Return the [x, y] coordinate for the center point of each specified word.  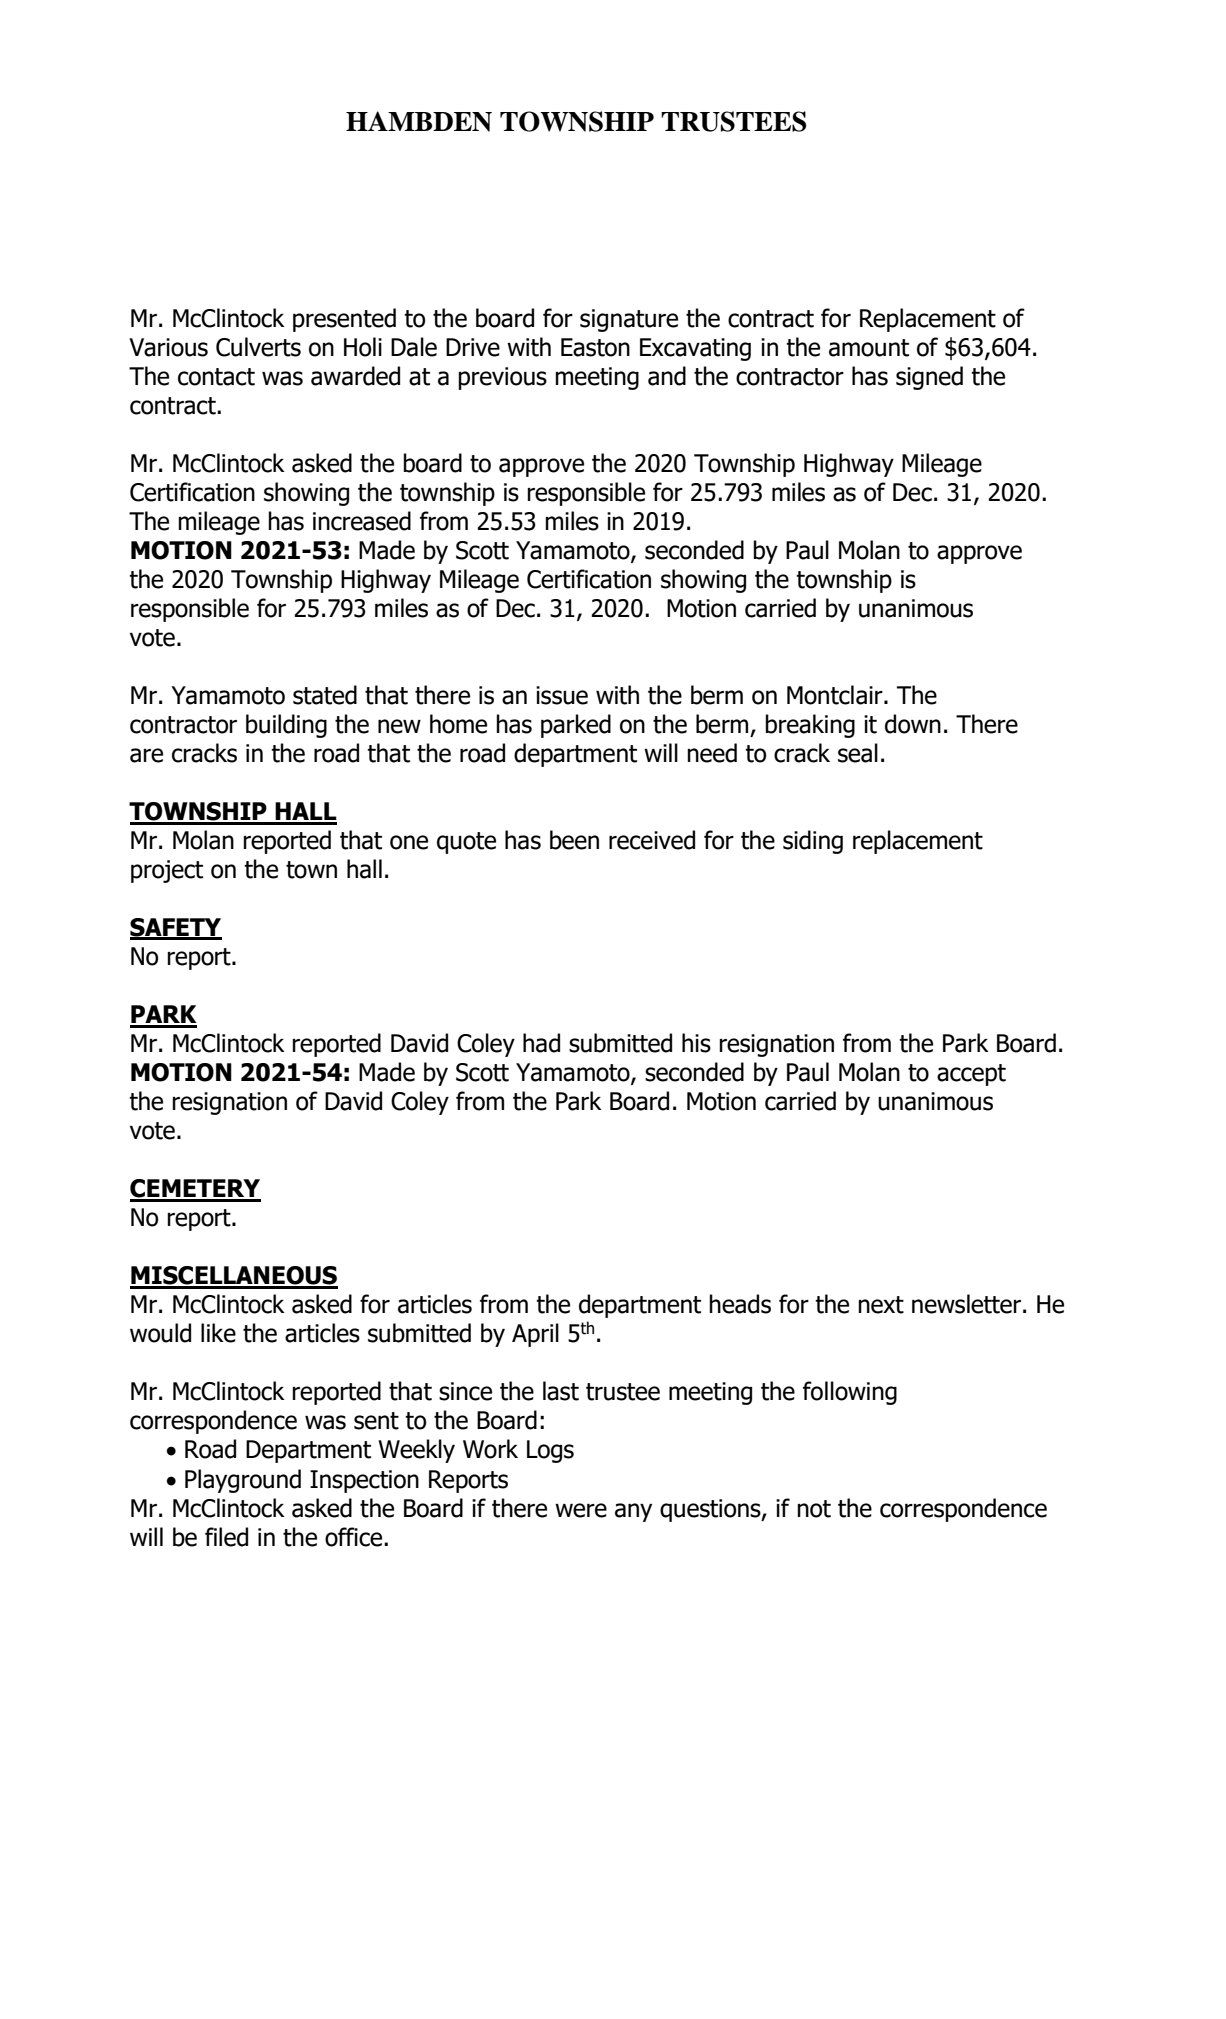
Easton [595, 347]
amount [869, 348]
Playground [243, 1481]
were [581, 1510]
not [814, 1509]
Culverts [258, 347]
